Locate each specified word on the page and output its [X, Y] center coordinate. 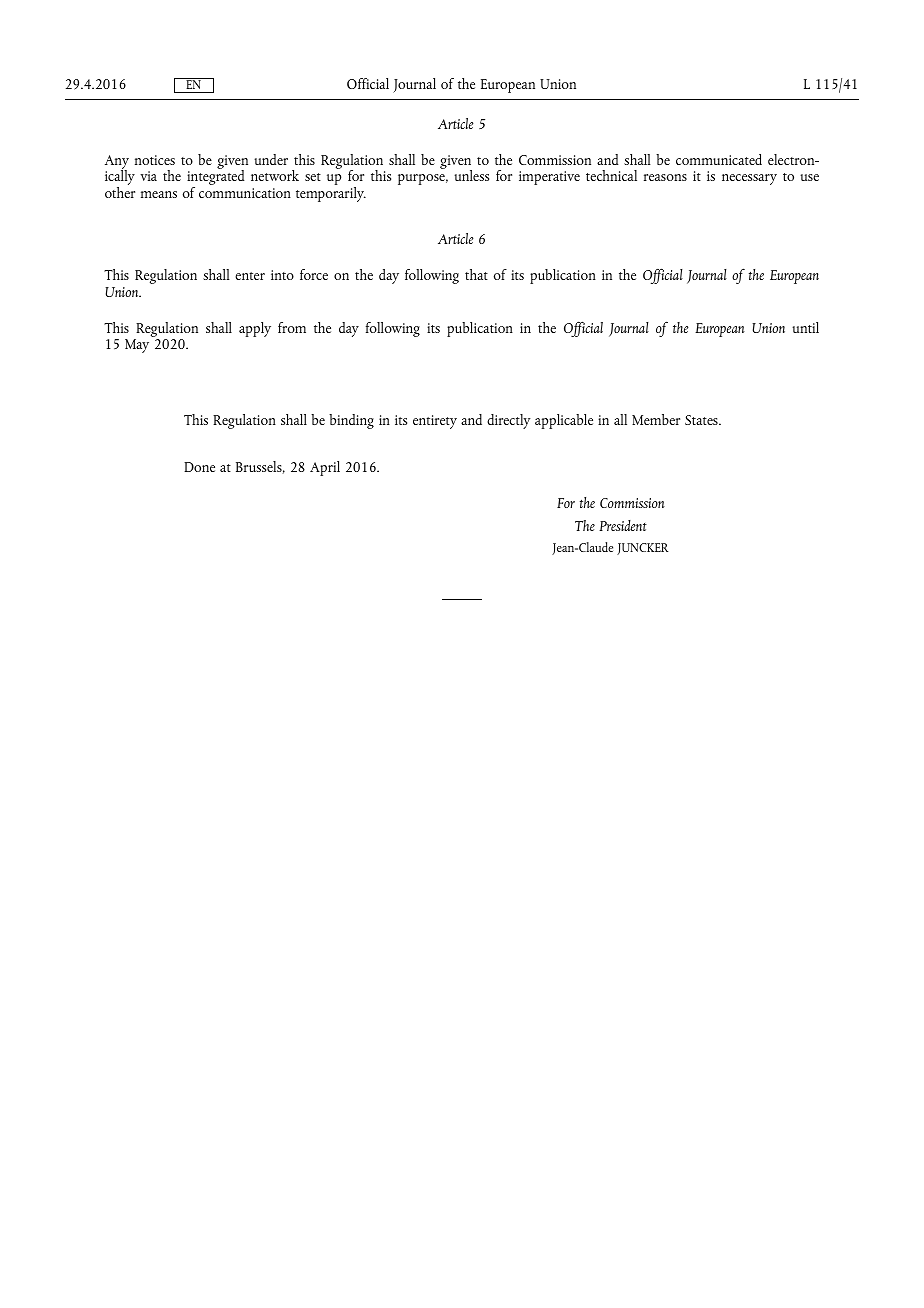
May [137, 346]
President [623, 525]
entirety [435, 422]
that [476, 274]
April [325, 468]
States [702, 420]
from [292, 327]
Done [199, 467]
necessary [749, 179]
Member [656, 419]
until [805, 327]
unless [471, 175]
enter [250, 276]
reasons [665, 177]
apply [255, 329]
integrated [215, 178]
